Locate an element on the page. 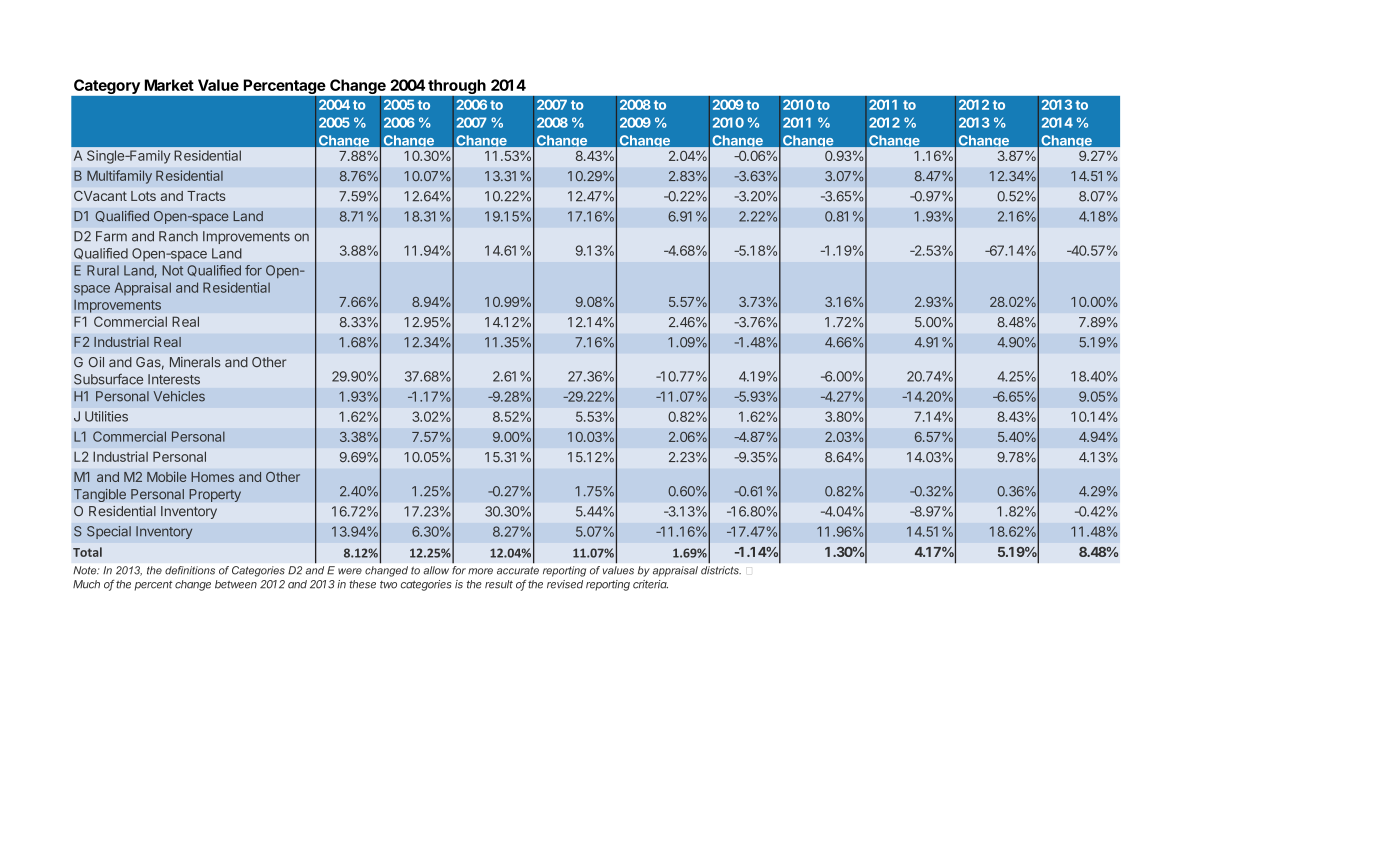  Tracts is located at coordinates (206, 196).
